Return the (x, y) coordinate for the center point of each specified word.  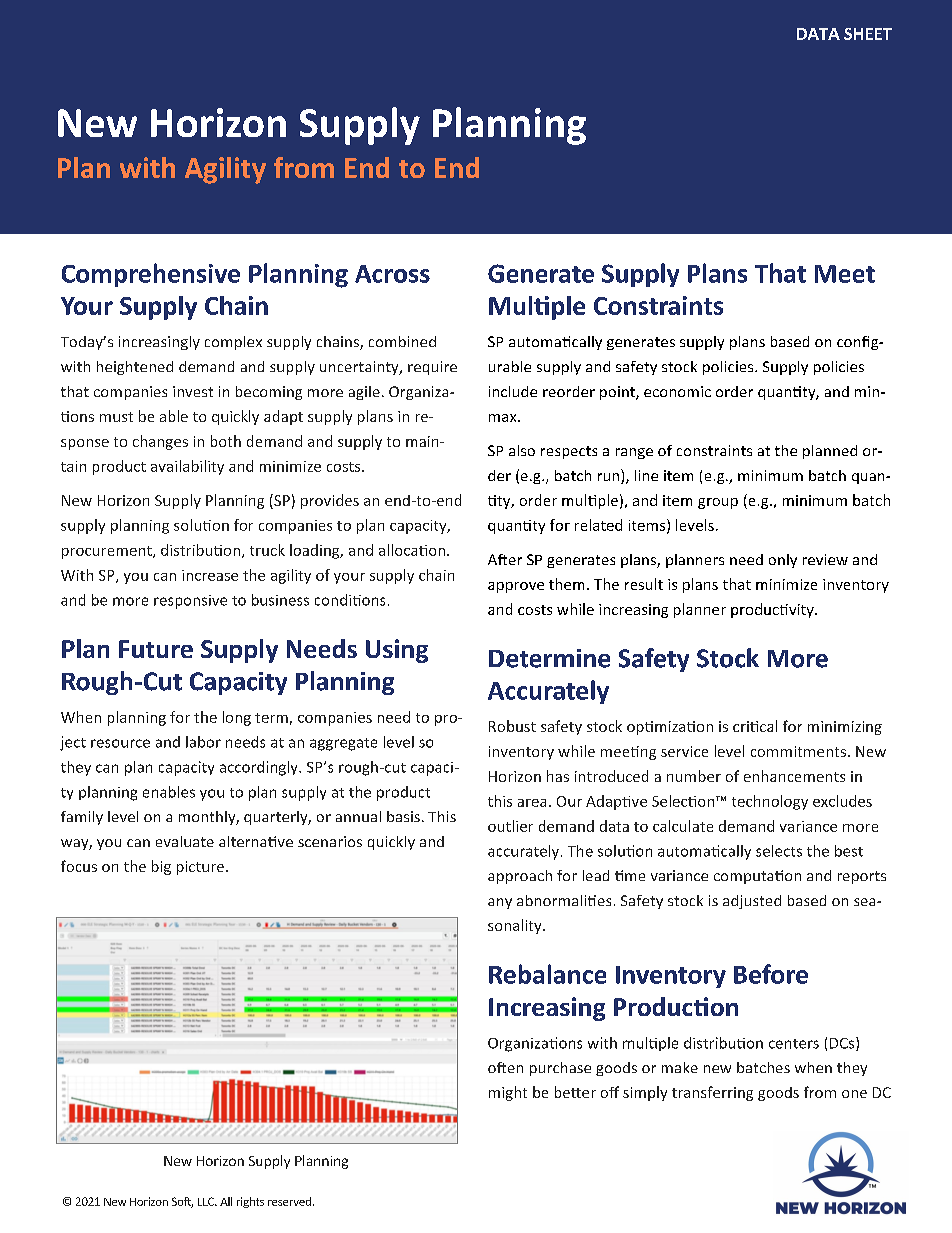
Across (392, 274)
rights (250, 1202)
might (508, 1093)
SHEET (868, 34)
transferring (712, 1093)
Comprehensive (151, 275)
